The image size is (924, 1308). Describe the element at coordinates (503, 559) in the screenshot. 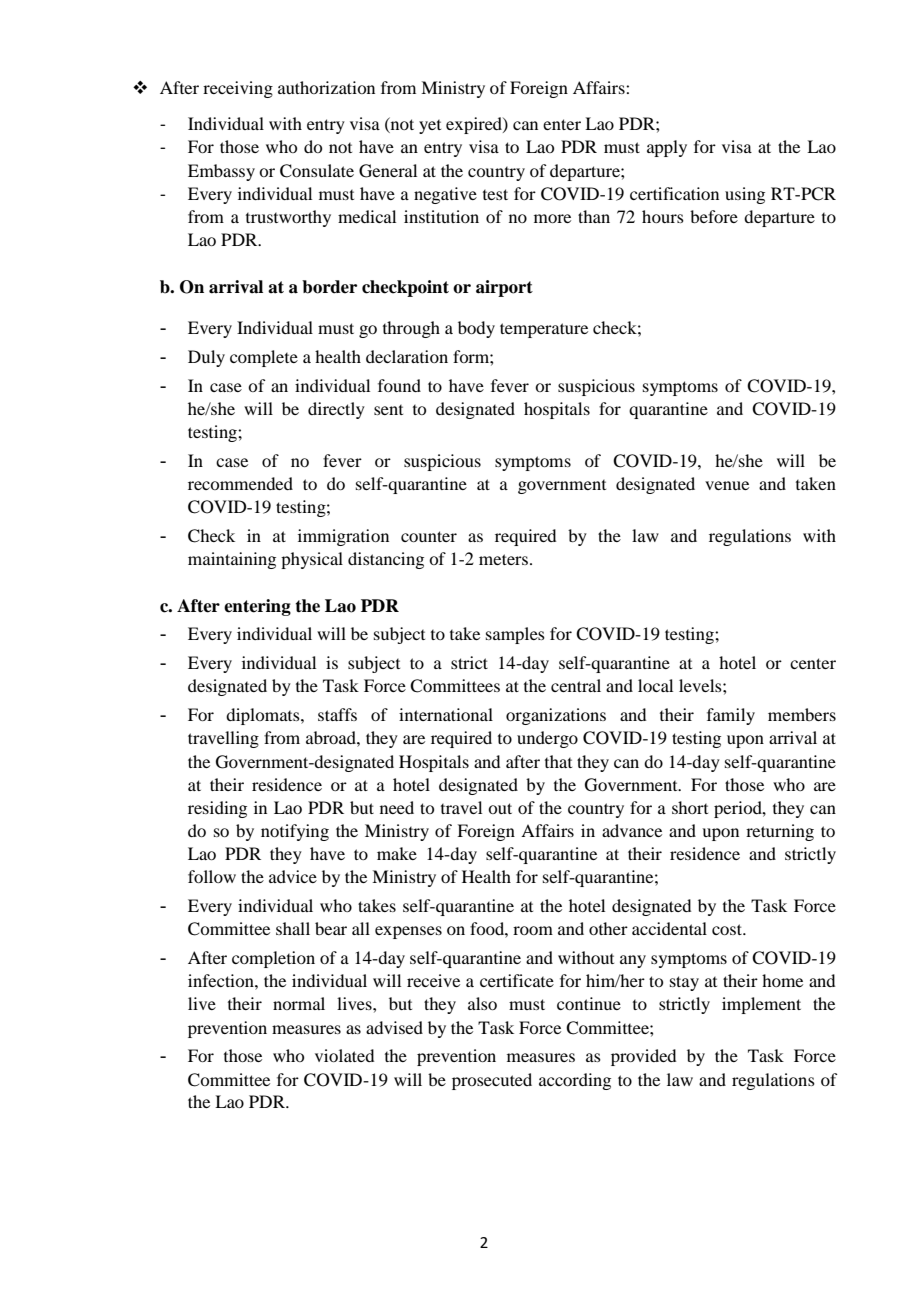

I see `meters` at that location.
